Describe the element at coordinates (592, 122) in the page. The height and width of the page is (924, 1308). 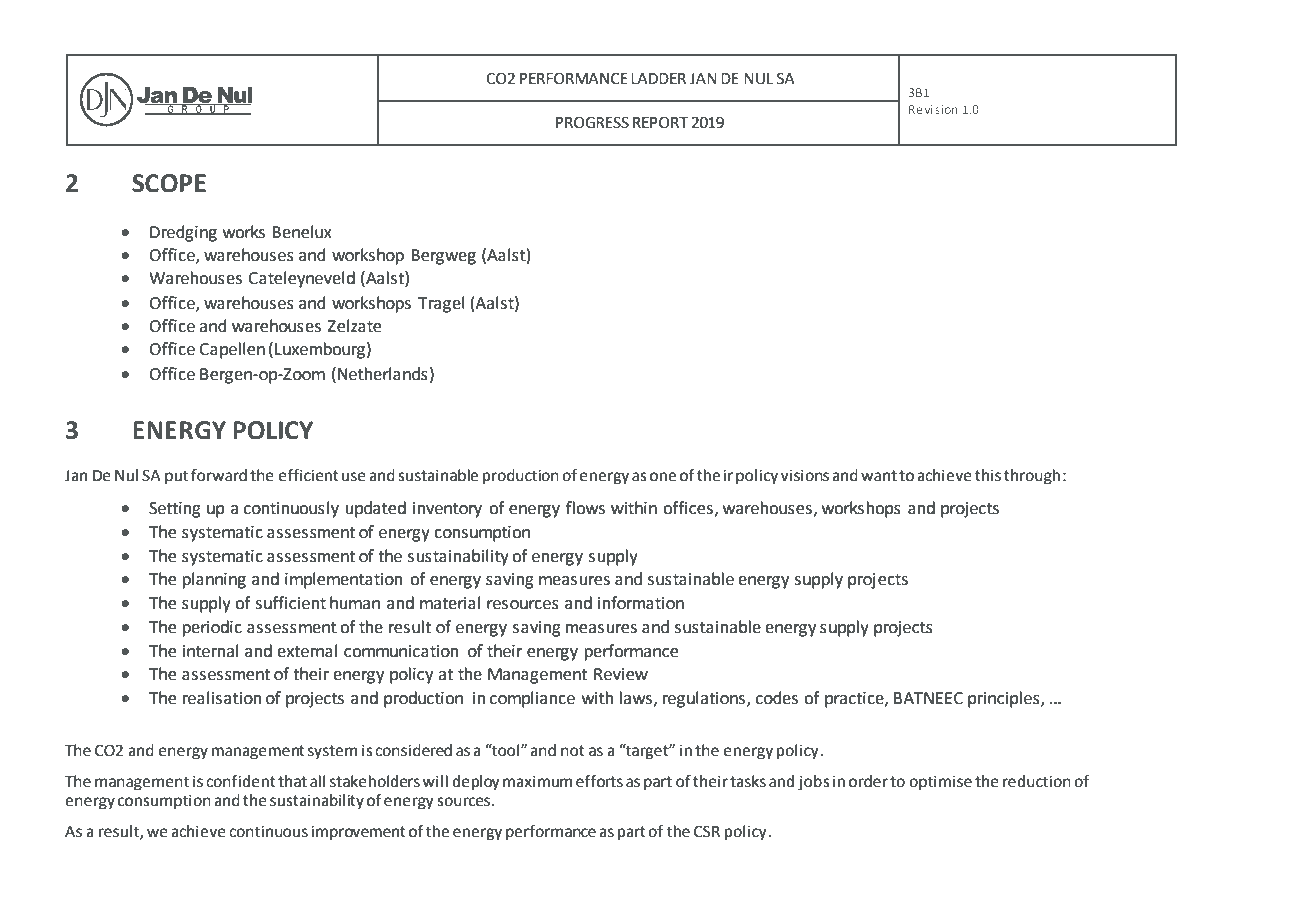
I see `PROGRESS` at that location.
